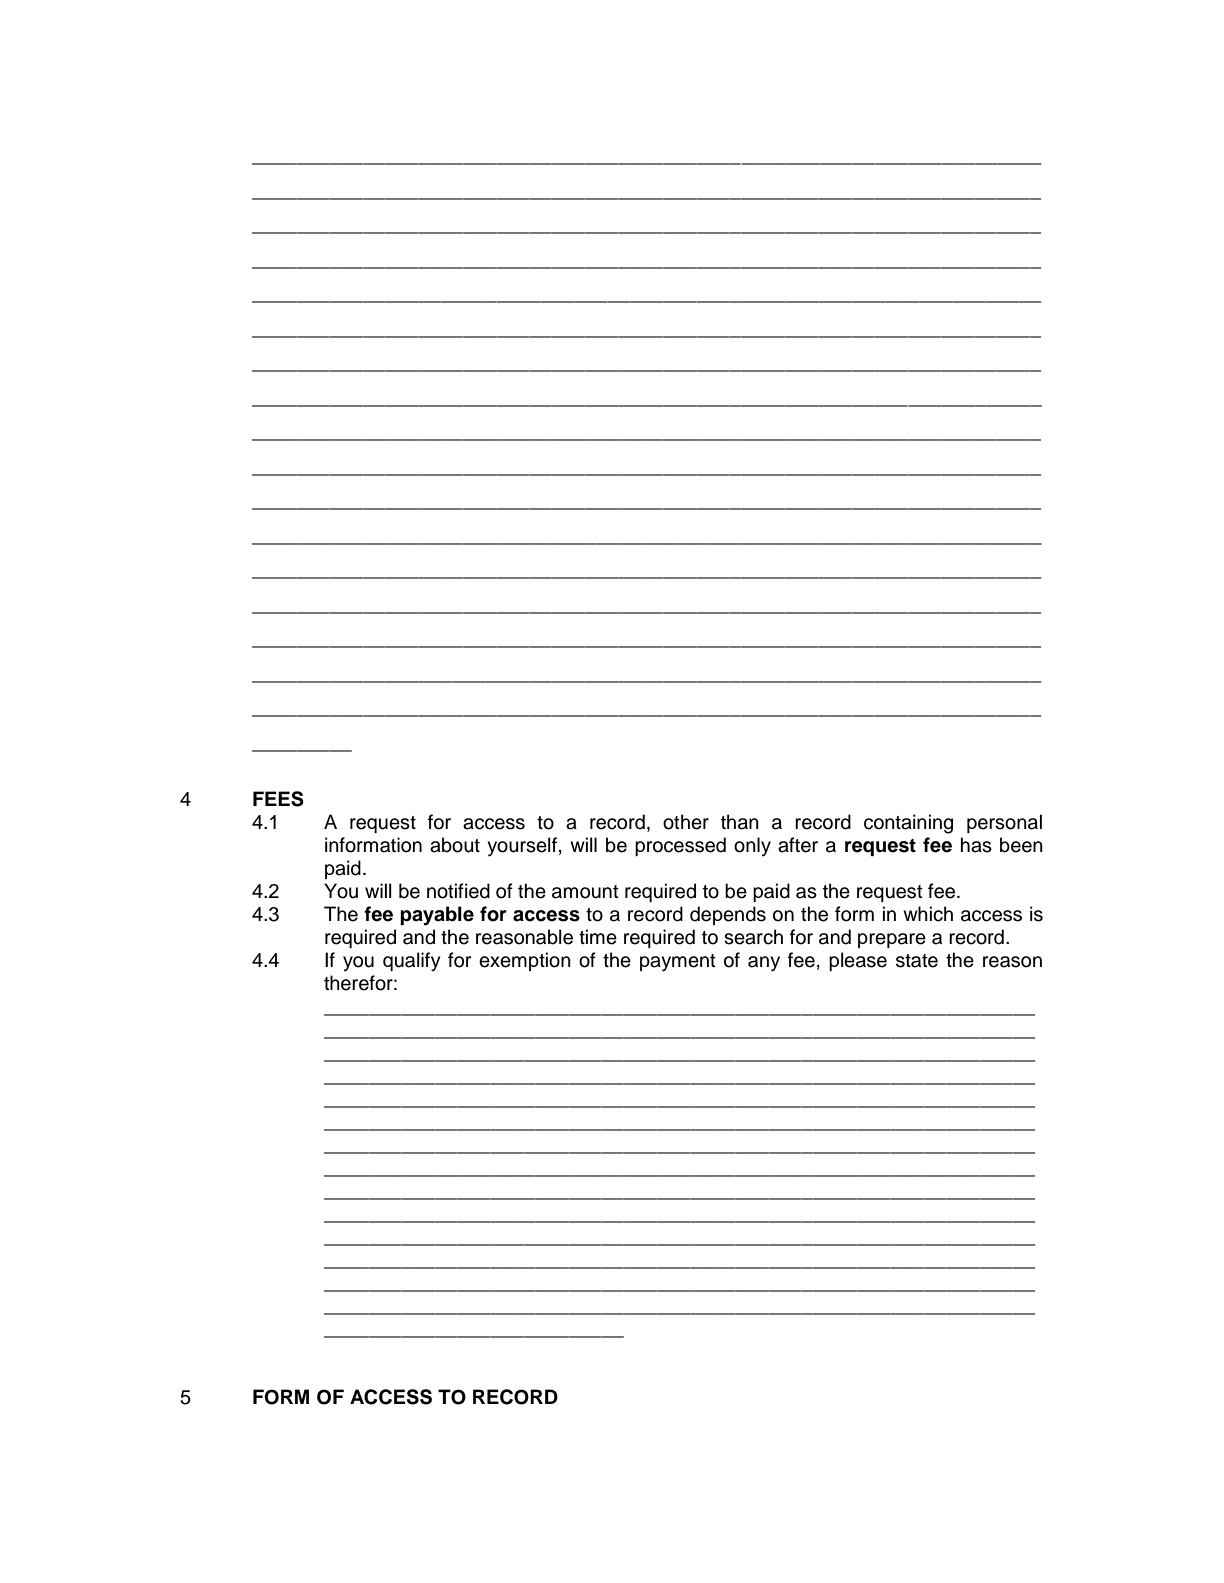  What do you see at coordinates (455, 845) in the page?
I see `about` at bounding box center [455, 845].
